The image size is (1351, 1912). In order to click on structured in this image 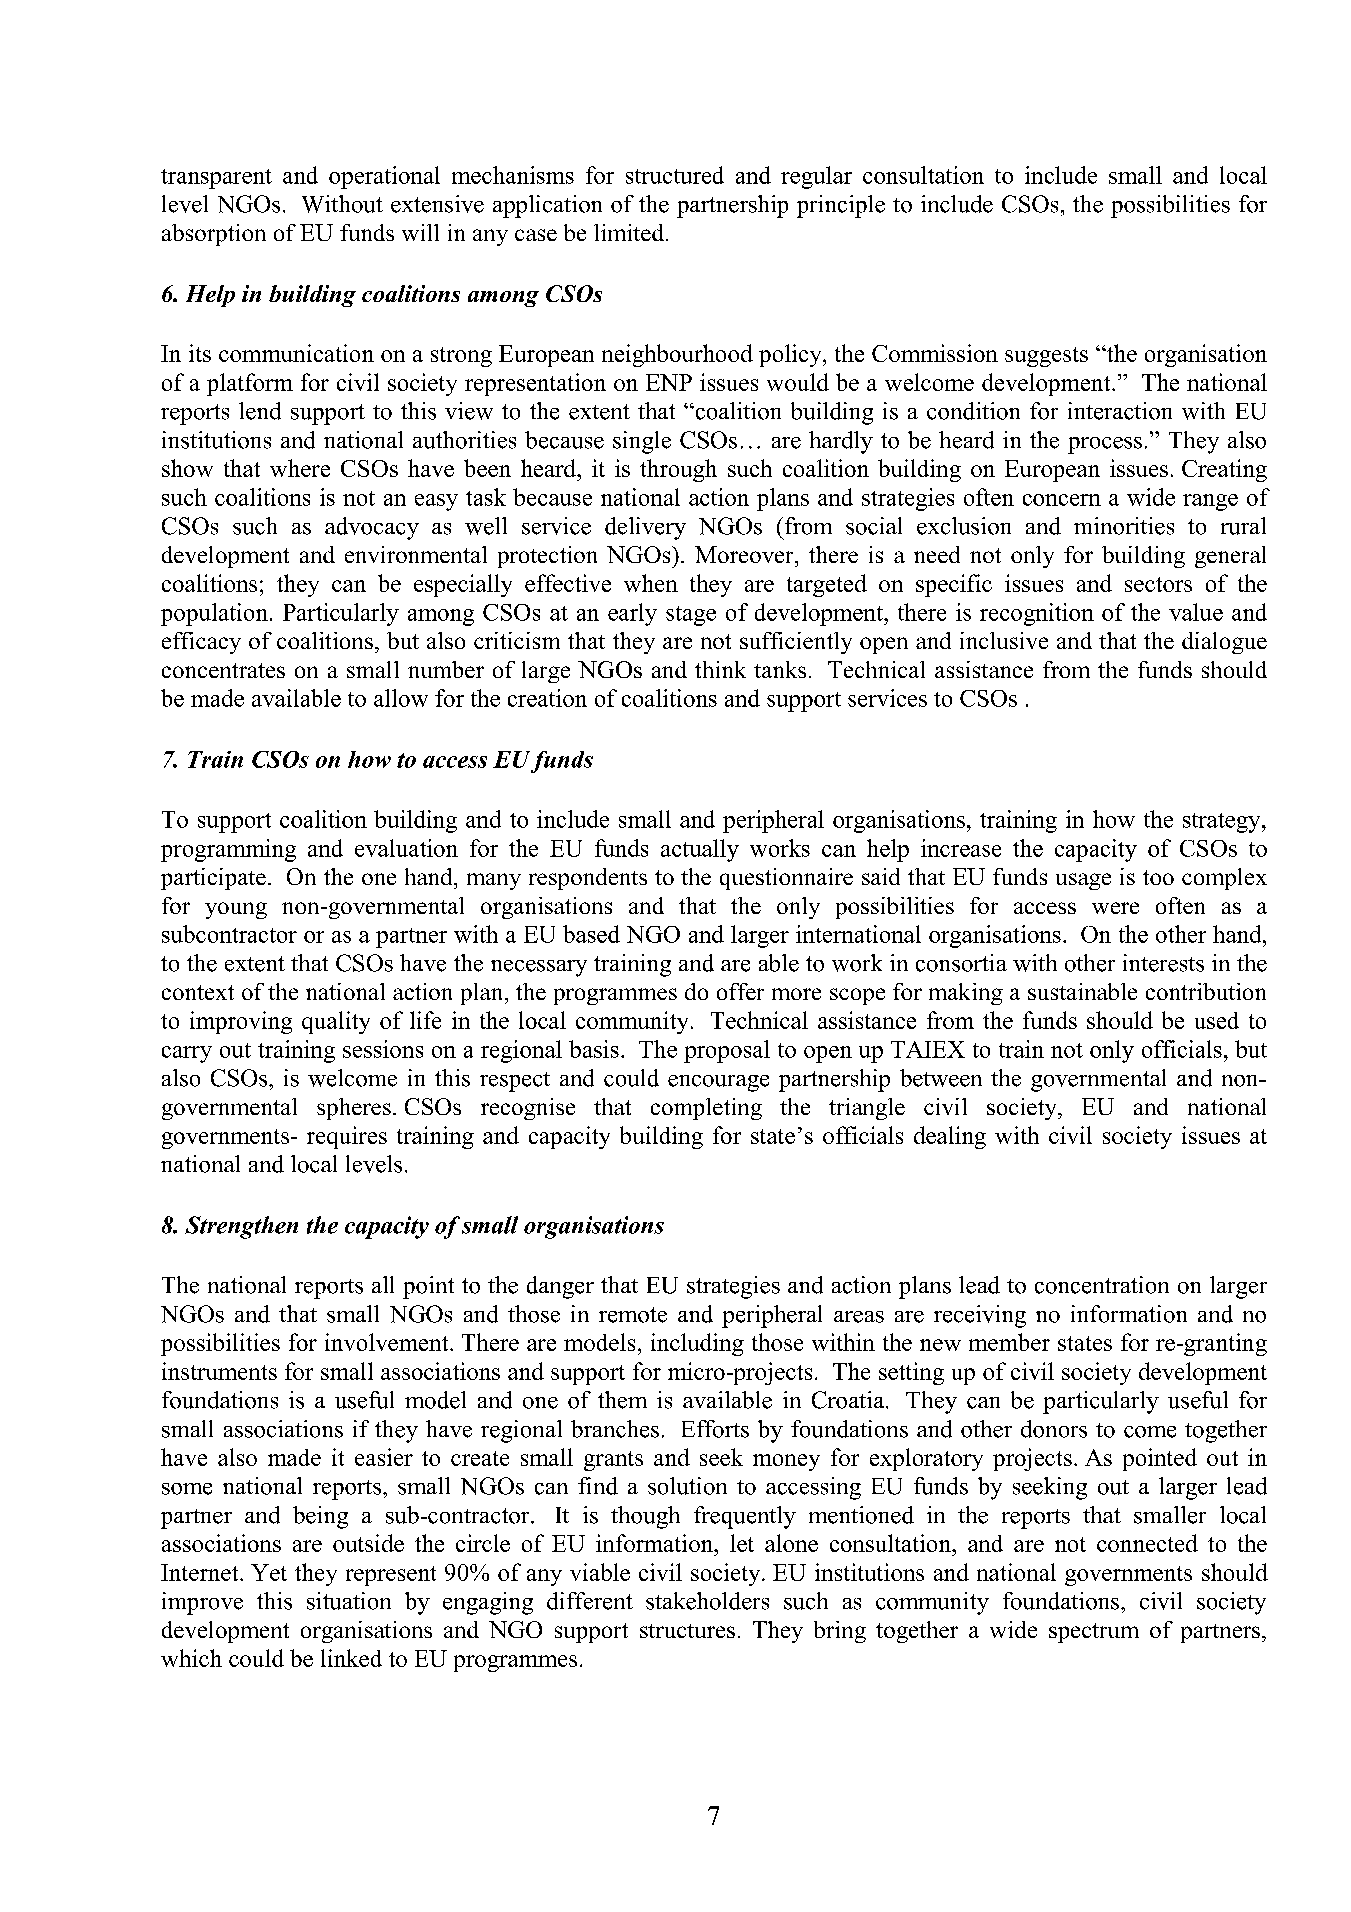, I will do `click(675, 175)`.
